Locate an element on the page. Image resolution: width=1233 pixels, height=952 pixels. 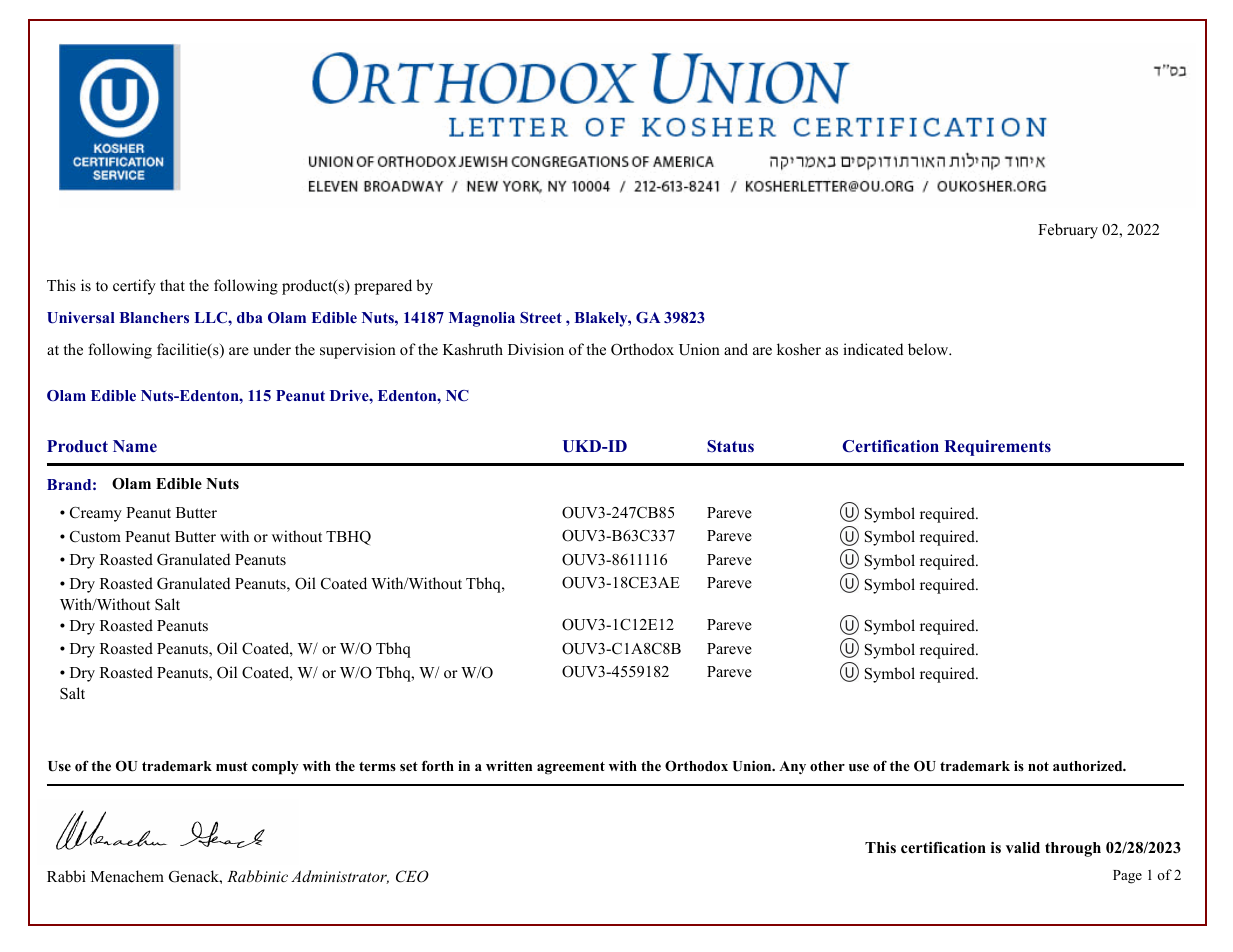
that is located at coordinates (172, 285).
